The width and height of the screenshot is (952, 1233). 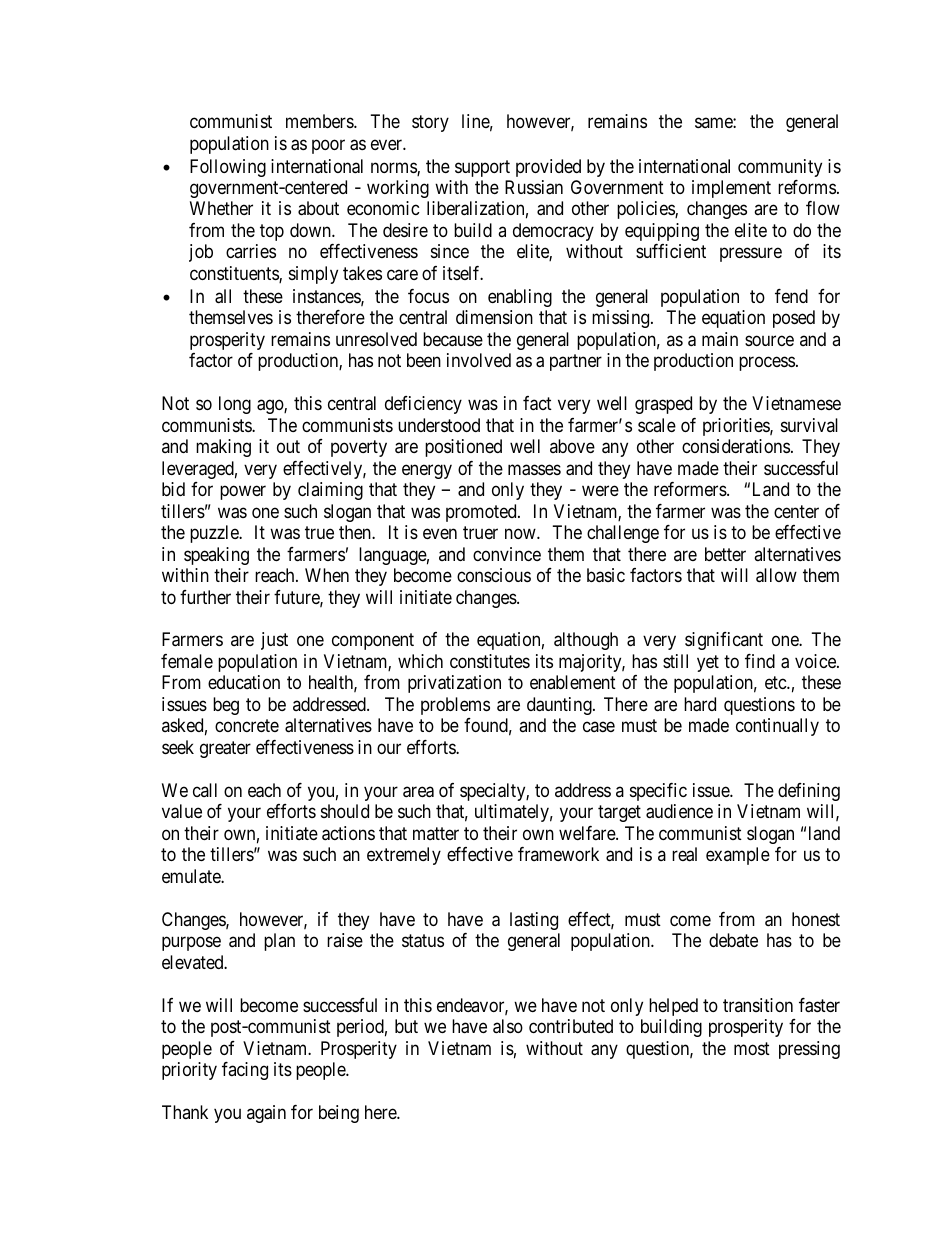 I want to click on support, so click(x=482, y=168).
